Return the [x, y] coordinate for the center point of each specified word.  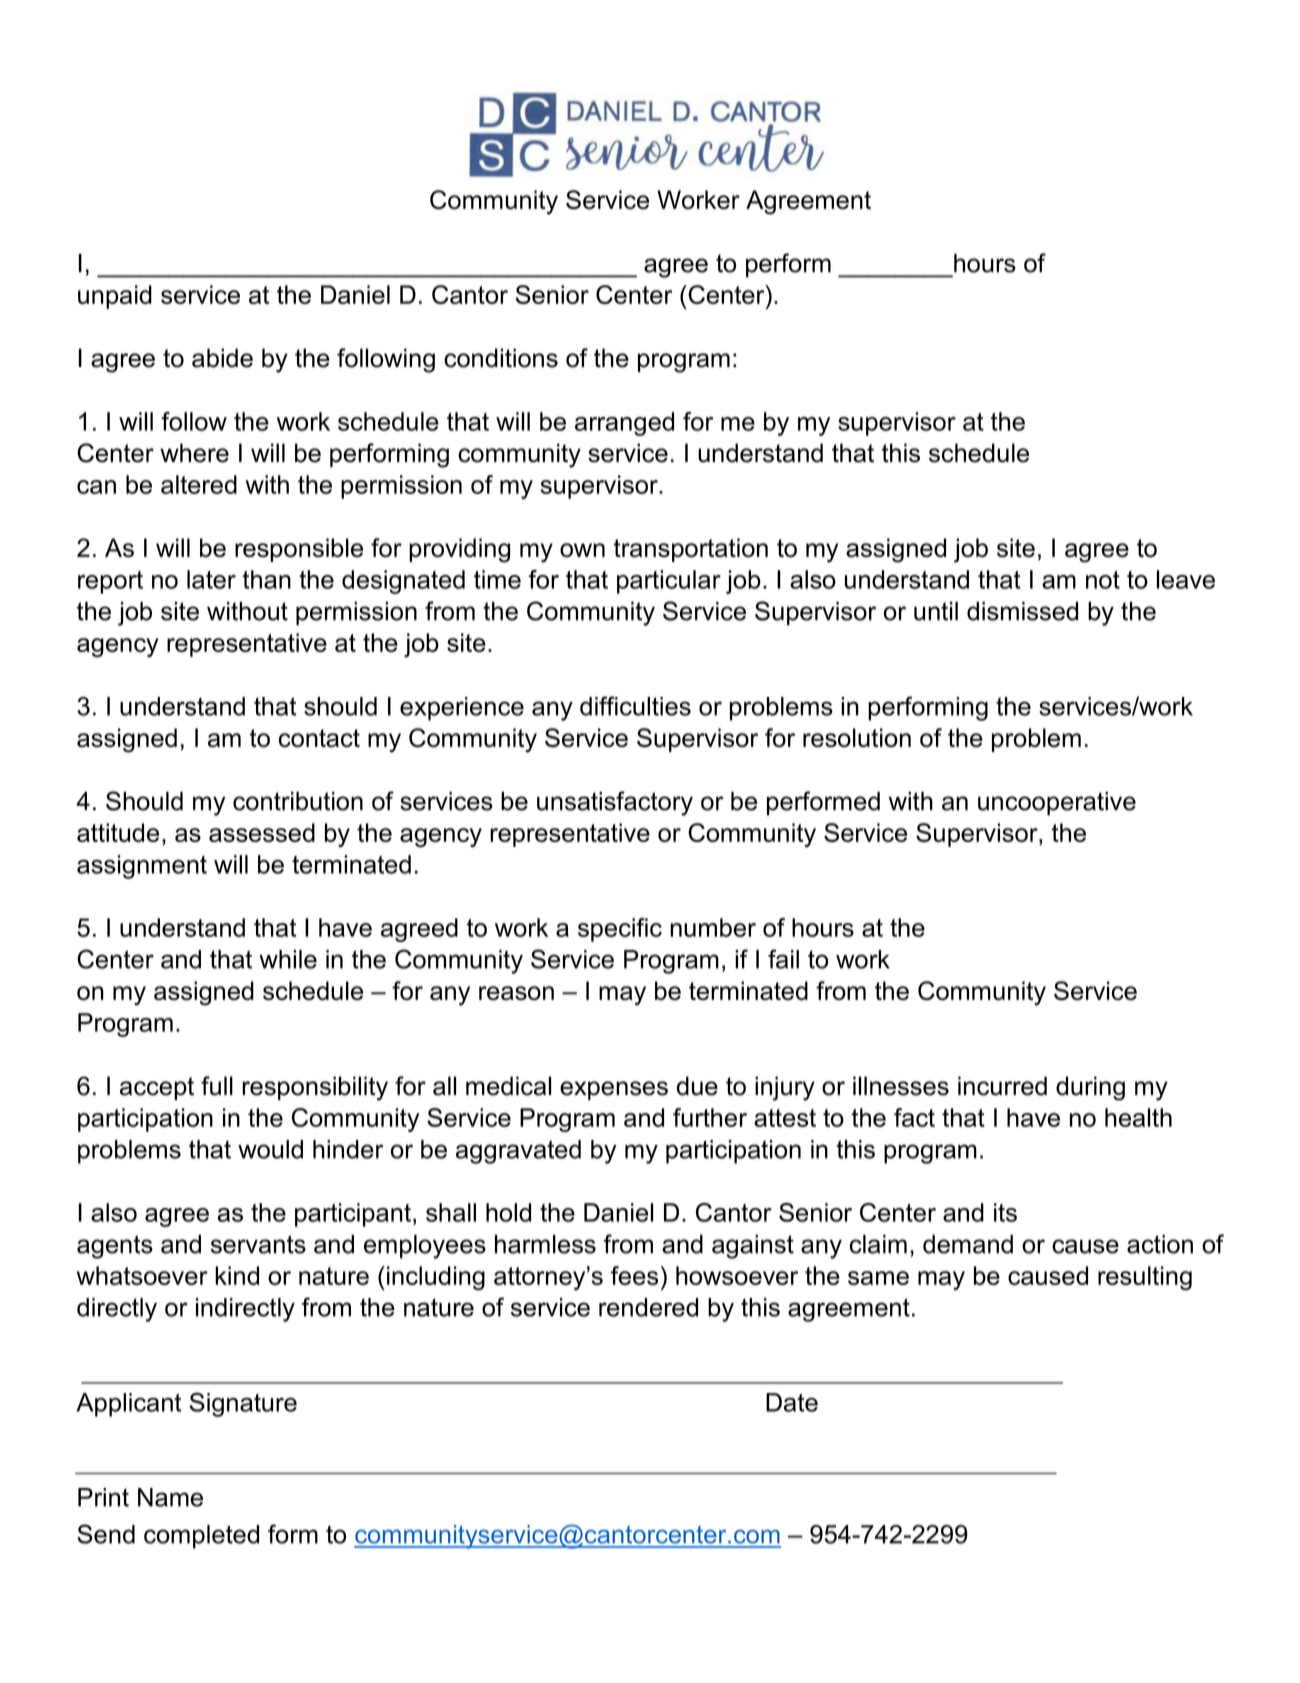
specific [620, 930]
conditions [501, 358]
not [1103, 580]
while [288, 959]
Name [170, 1497]
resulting [1145, 1278]
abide [222, 358]
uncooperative [1057, 804]
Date [792, 1402]
